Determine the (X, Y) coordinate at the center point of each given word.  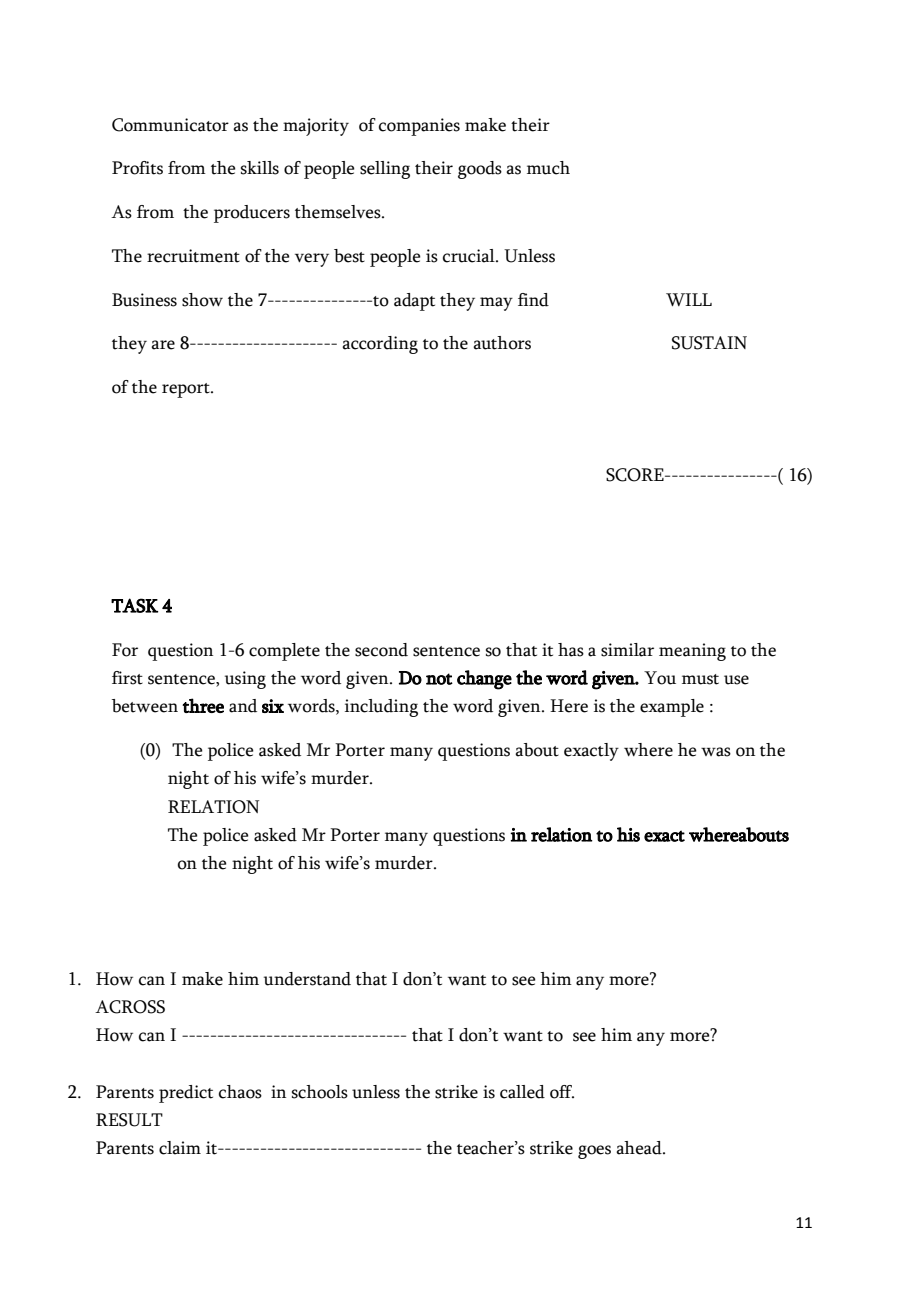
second (381, 650)
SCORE (636, 475)
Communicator (170, 125)
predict (186, 1094)
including (381, 708)
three (203, 705)
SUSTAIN (709, 343)
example (672, 708)
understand (307, 979)
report (187, 390)
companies (419, 127)
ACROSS (130, 1007)
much (548, 168)
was (716, 752)
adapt (414, 302)
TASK (134, 605)
